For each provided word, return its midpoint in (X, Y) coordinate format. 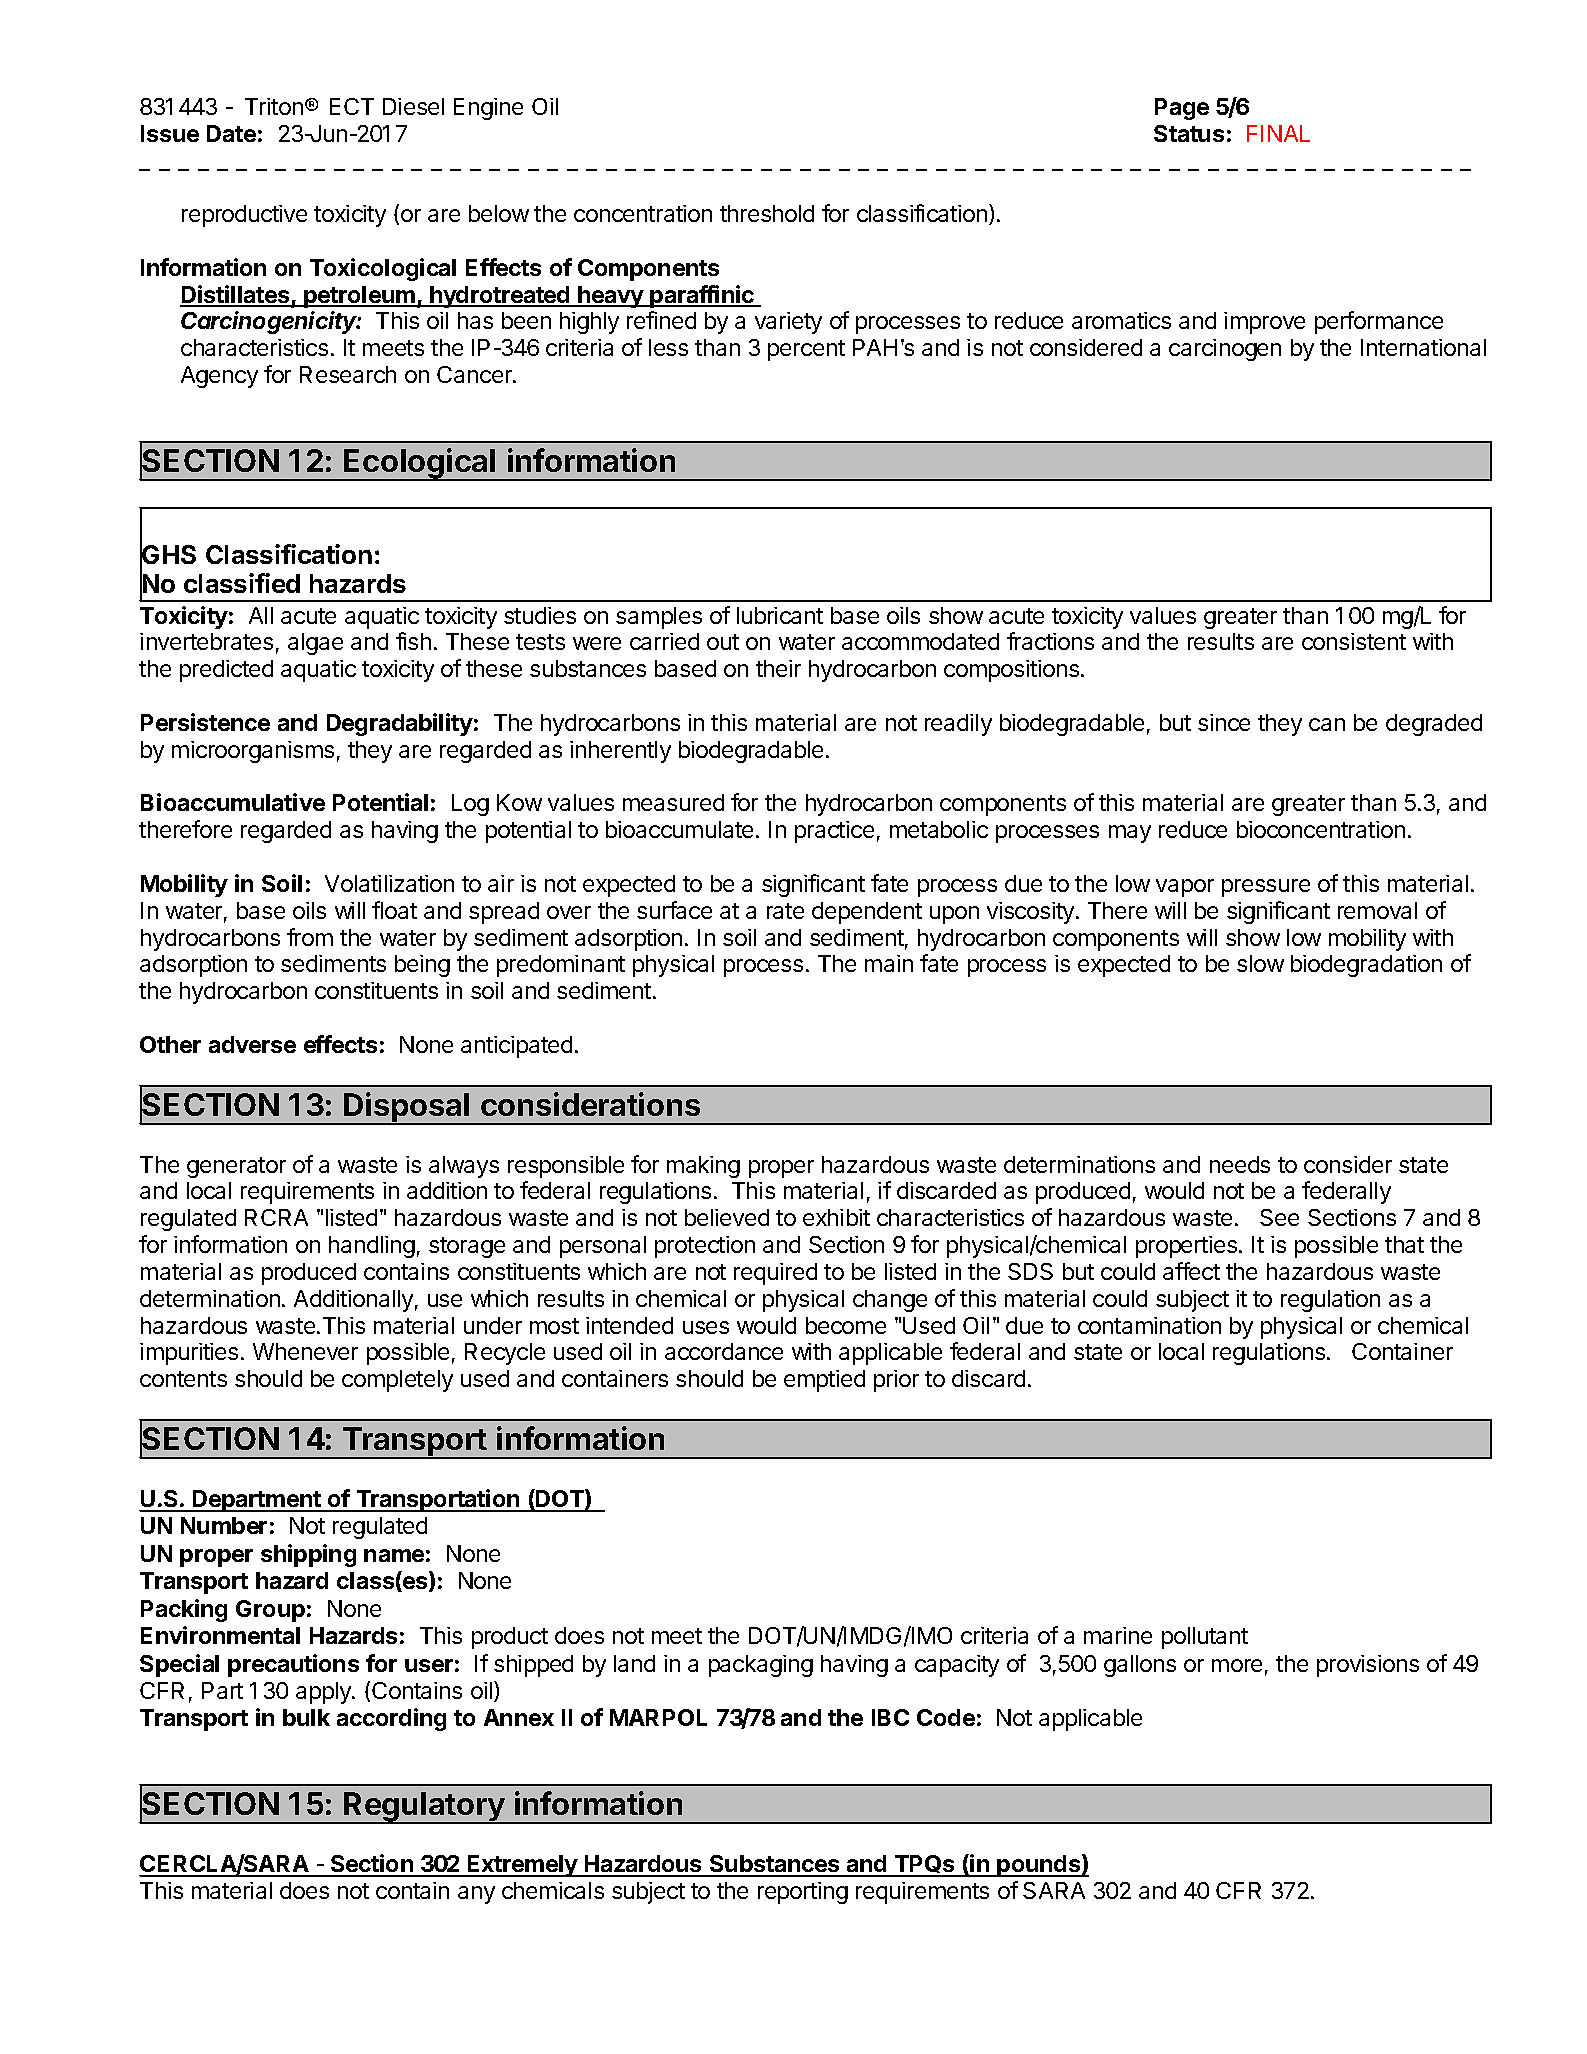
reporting (803, 1893)
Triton (274, 106)
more (1237, 1665)
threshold (767, 213)
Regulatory (424, 1808)
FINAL (1278, 133)
